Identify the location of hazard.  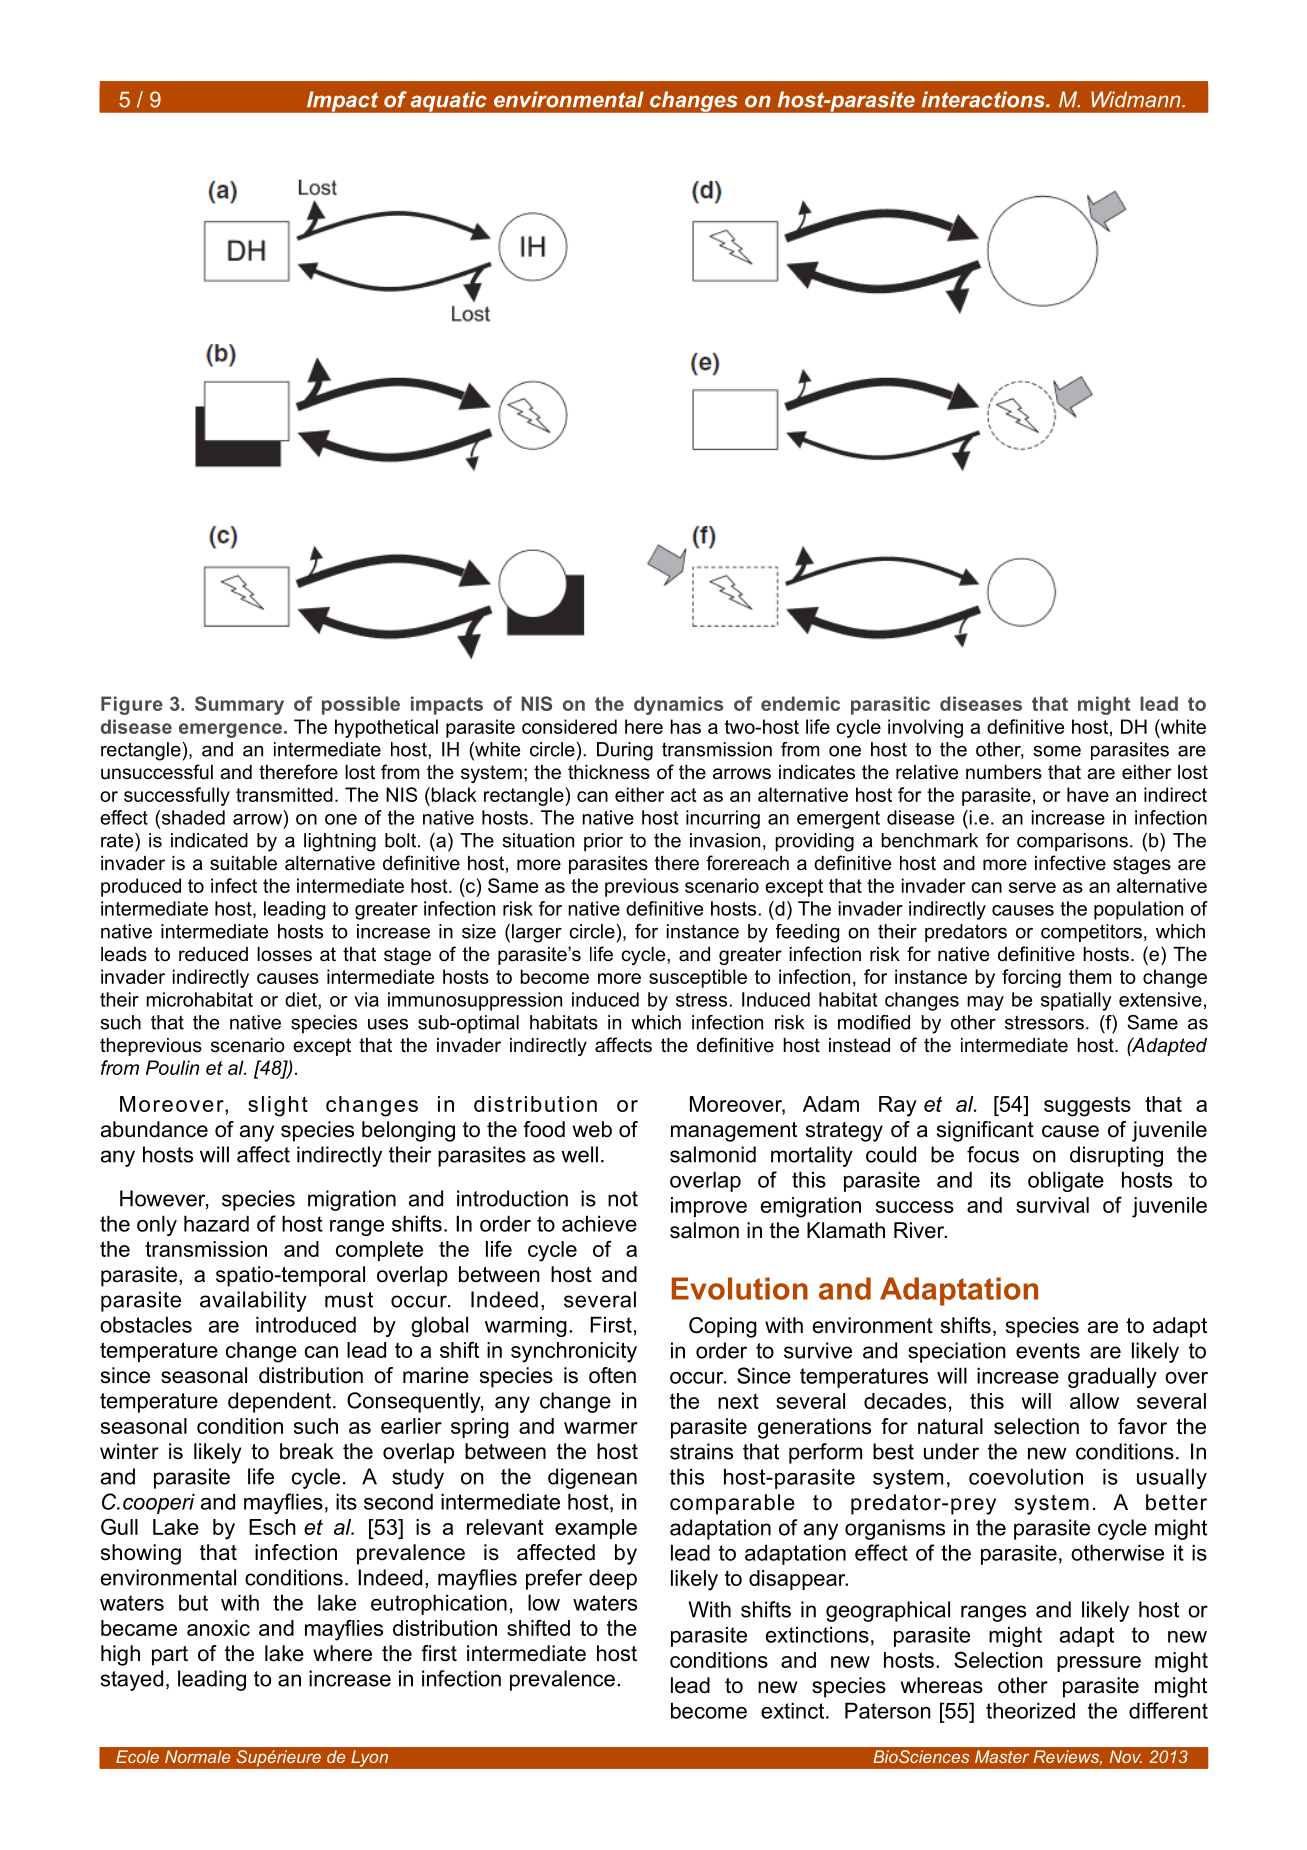
(216, 1223).
